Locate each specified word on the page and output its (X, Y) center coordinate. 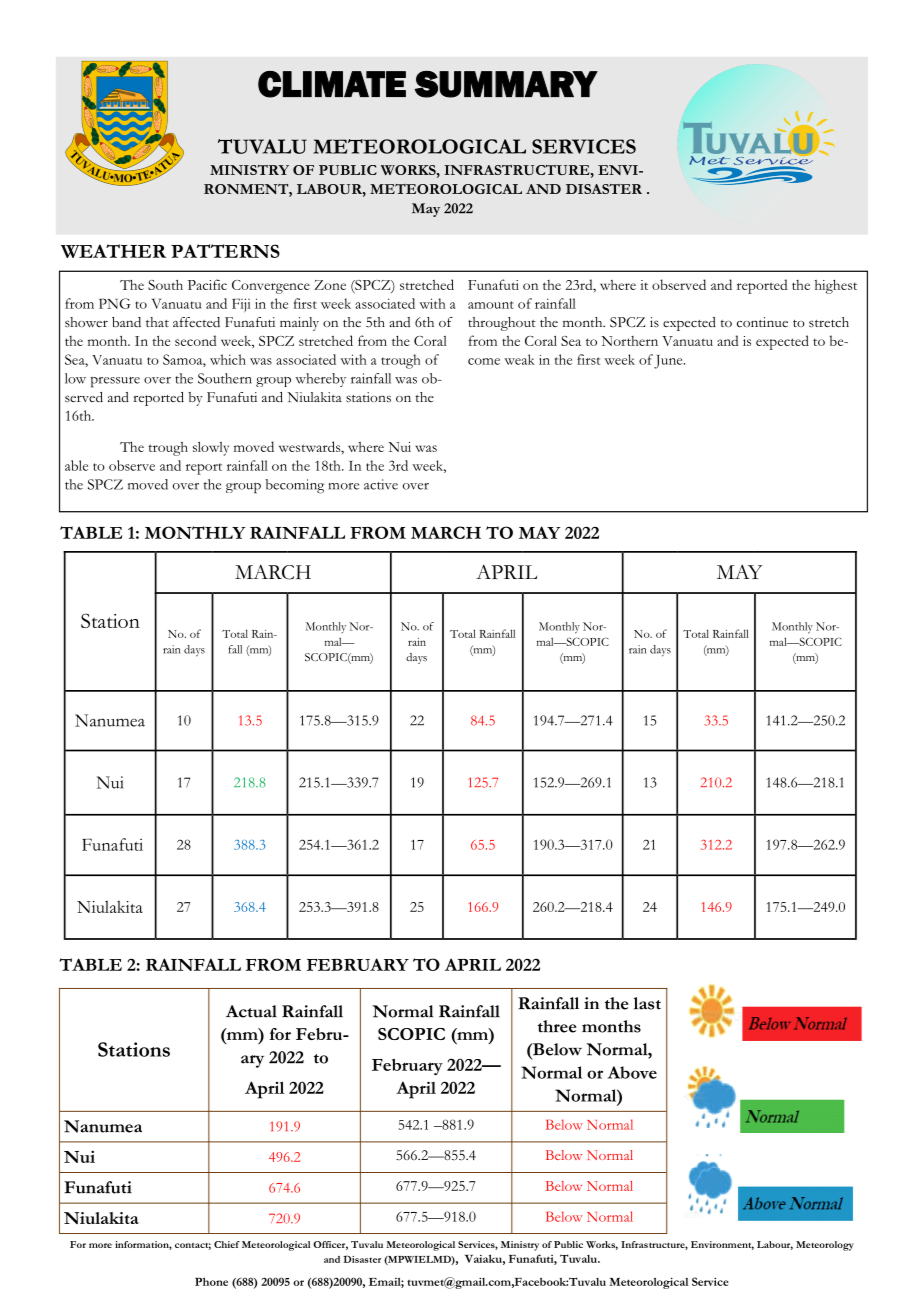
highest (836, 286)
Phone (211, 1281)
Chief (227, 1244)
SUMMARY (506, 84)
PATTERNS (225, 251)
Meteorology (825, 1246)
